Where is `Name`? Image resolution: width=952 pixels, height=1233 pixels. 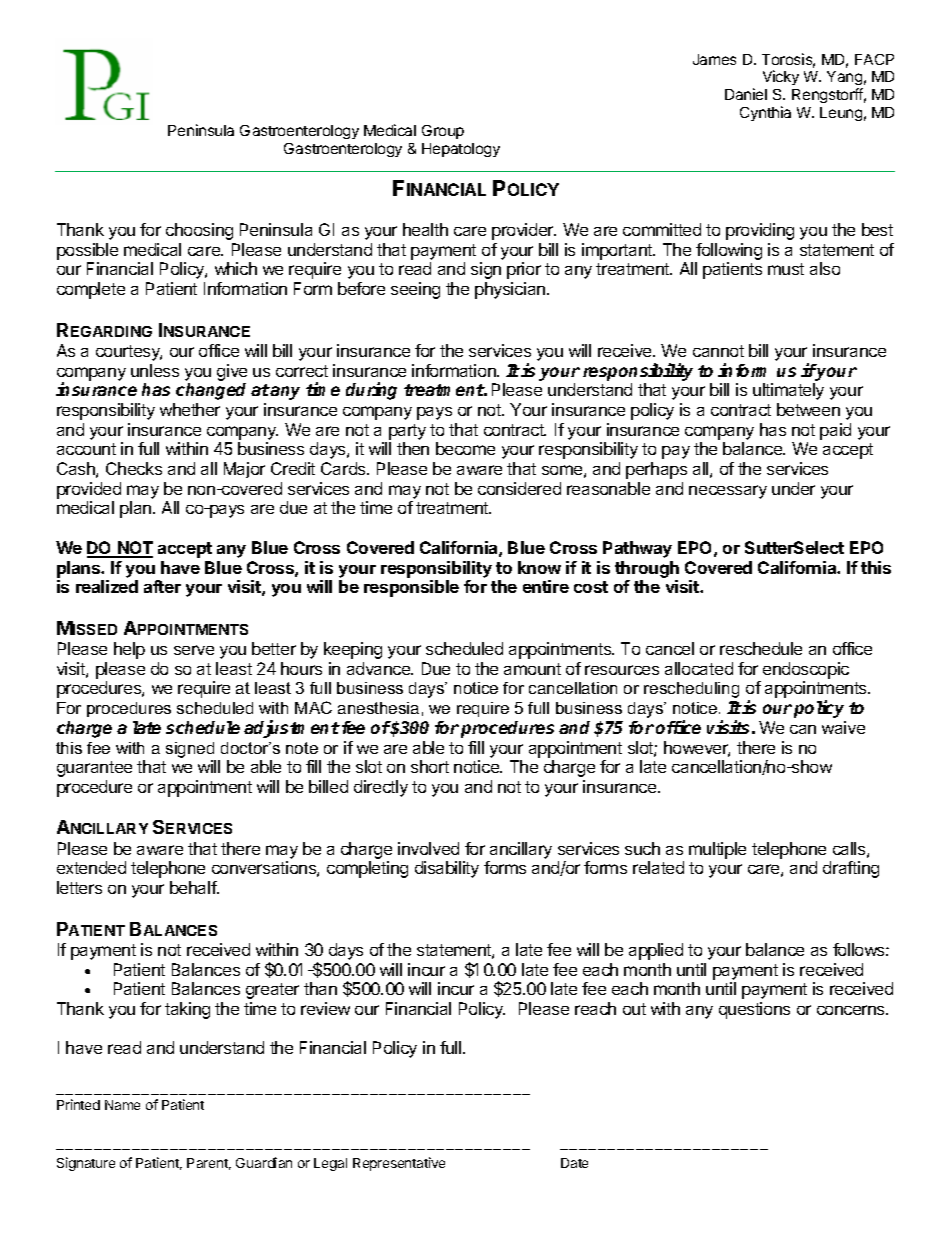 Name is located at coordinates (122, 1105).
